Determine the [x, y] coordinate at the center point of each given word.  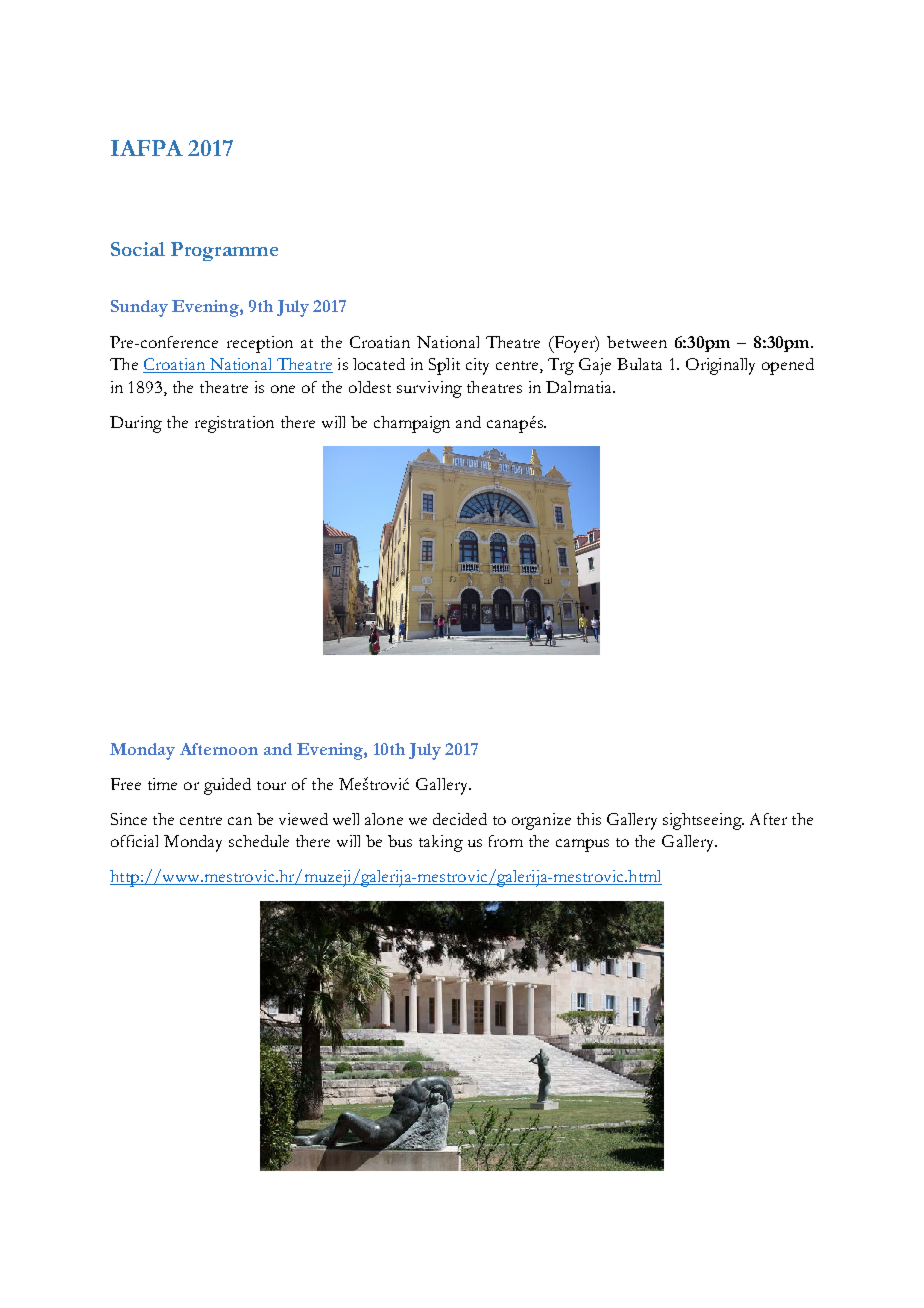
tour [271, 785]
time [162, 784]
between [637, 342]
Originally [720, 366]
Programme [224, 251]
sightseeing [703, 821]
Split [444, 366]
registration [234, 424]
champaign [412, 424]
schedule [259, 841]
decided [460, 819]
